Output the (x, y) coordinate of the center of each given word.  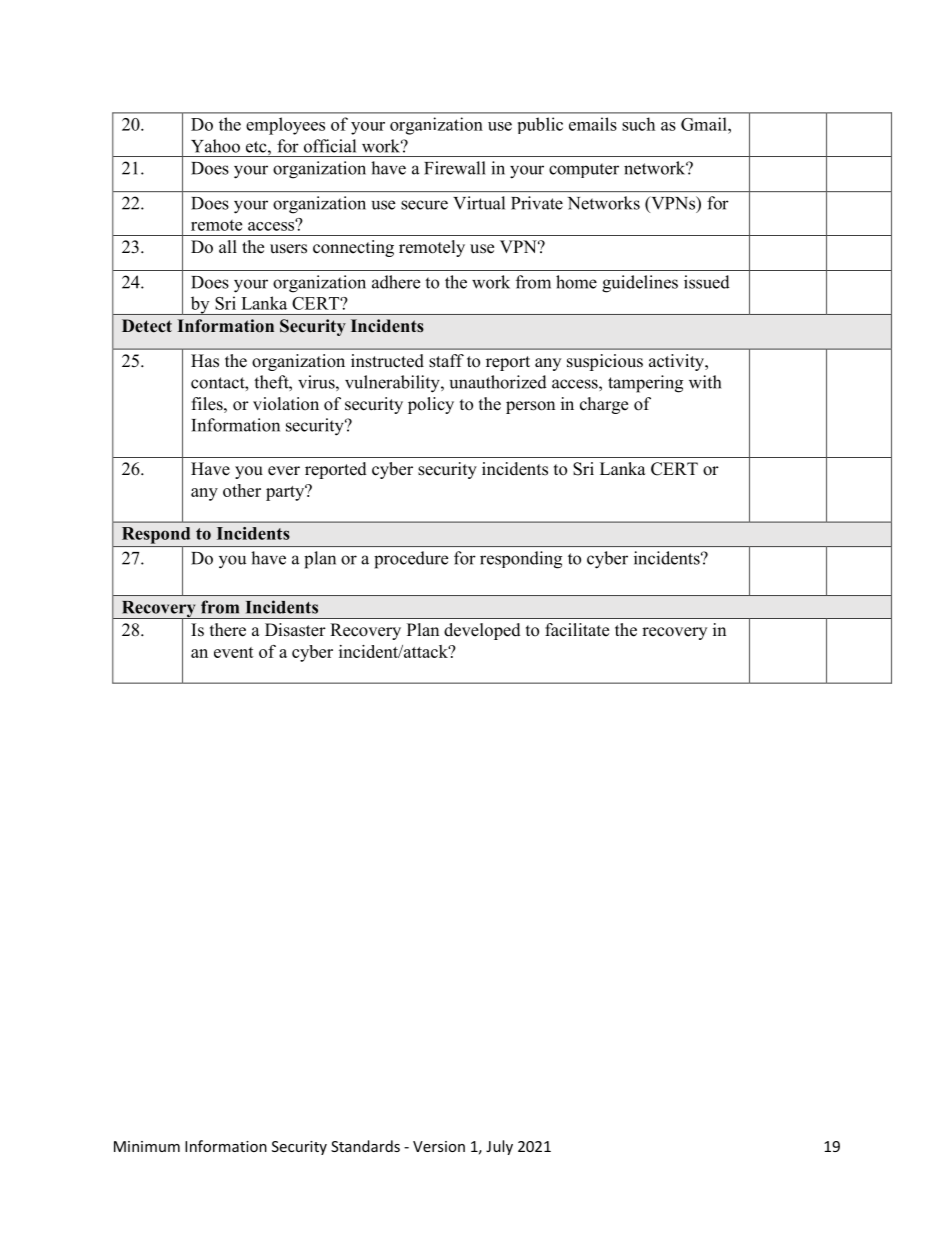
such (638, 124)
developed (482, 631)
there (228, 630)
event (234, 652)
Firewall (455, 168)
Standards (365, 1146)
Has (205, 361)
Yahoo (215, 146)
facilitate (577, 630)
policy (431, 405)
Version (439, 1146)
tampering (645, 384)
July (499, 1147)
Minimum (147, 1146)
